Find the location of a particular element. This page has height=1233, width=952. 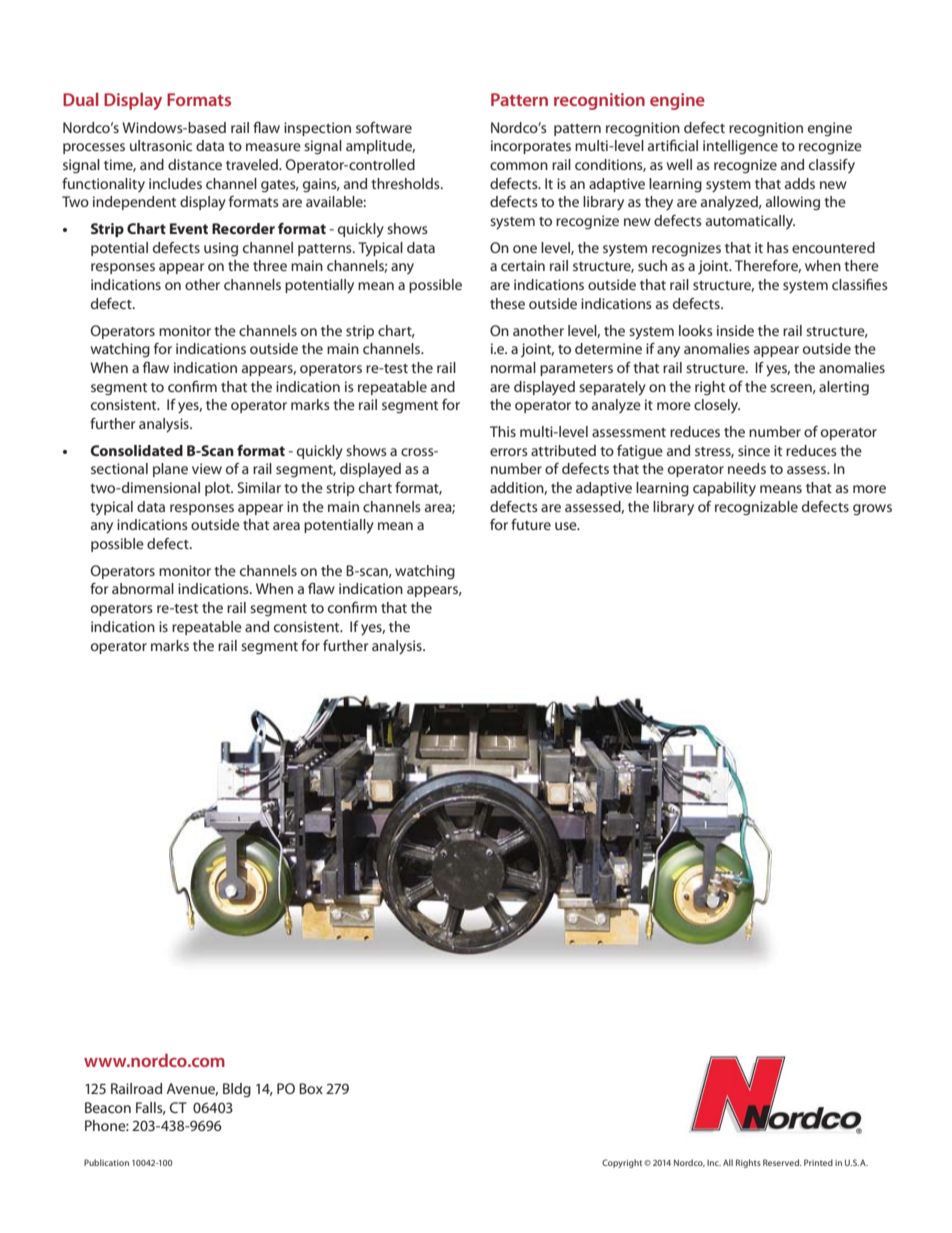

Bldg is located at coordinates (237, 1090).
